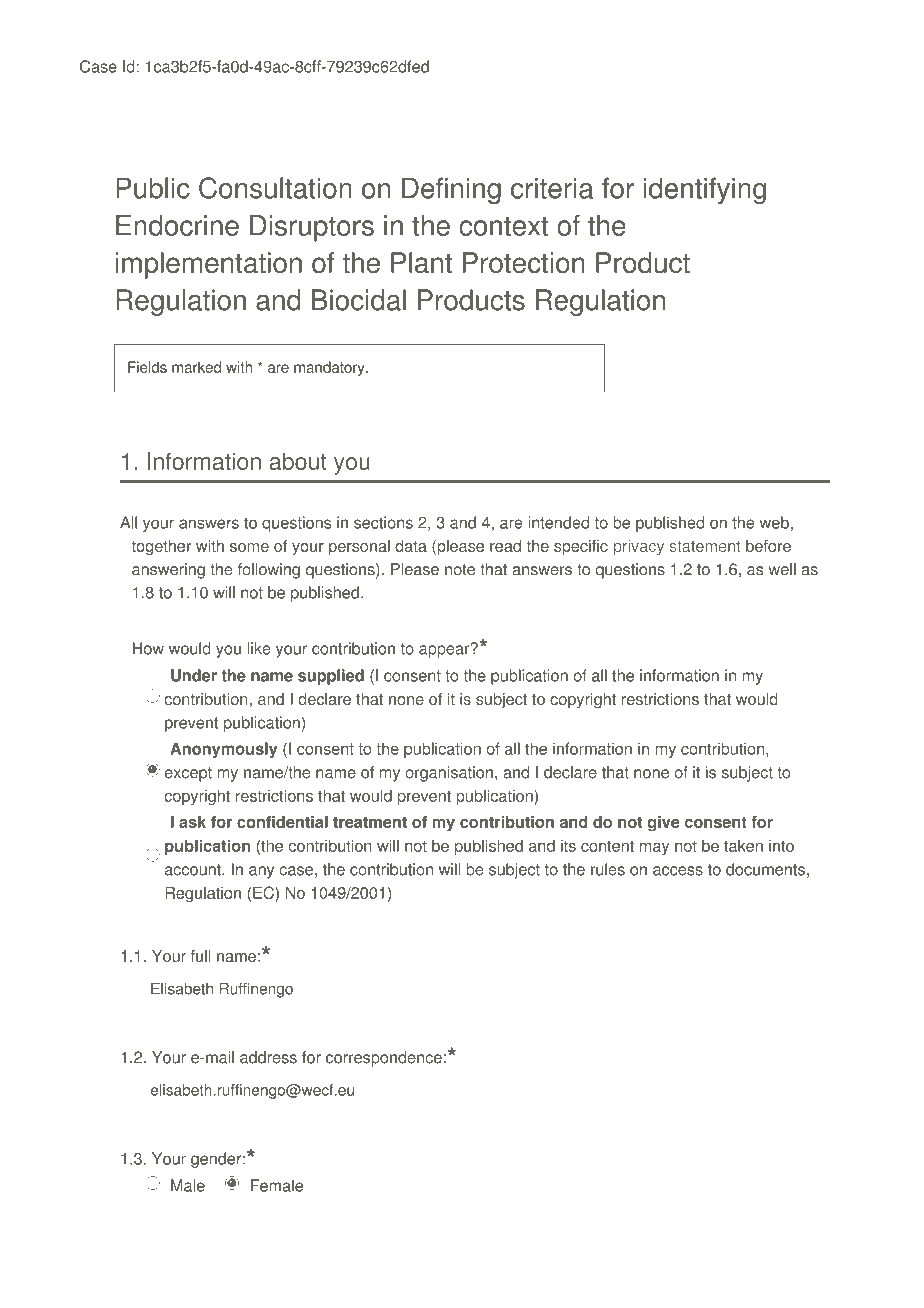  I want to click on Defining, so click(451, 190).
